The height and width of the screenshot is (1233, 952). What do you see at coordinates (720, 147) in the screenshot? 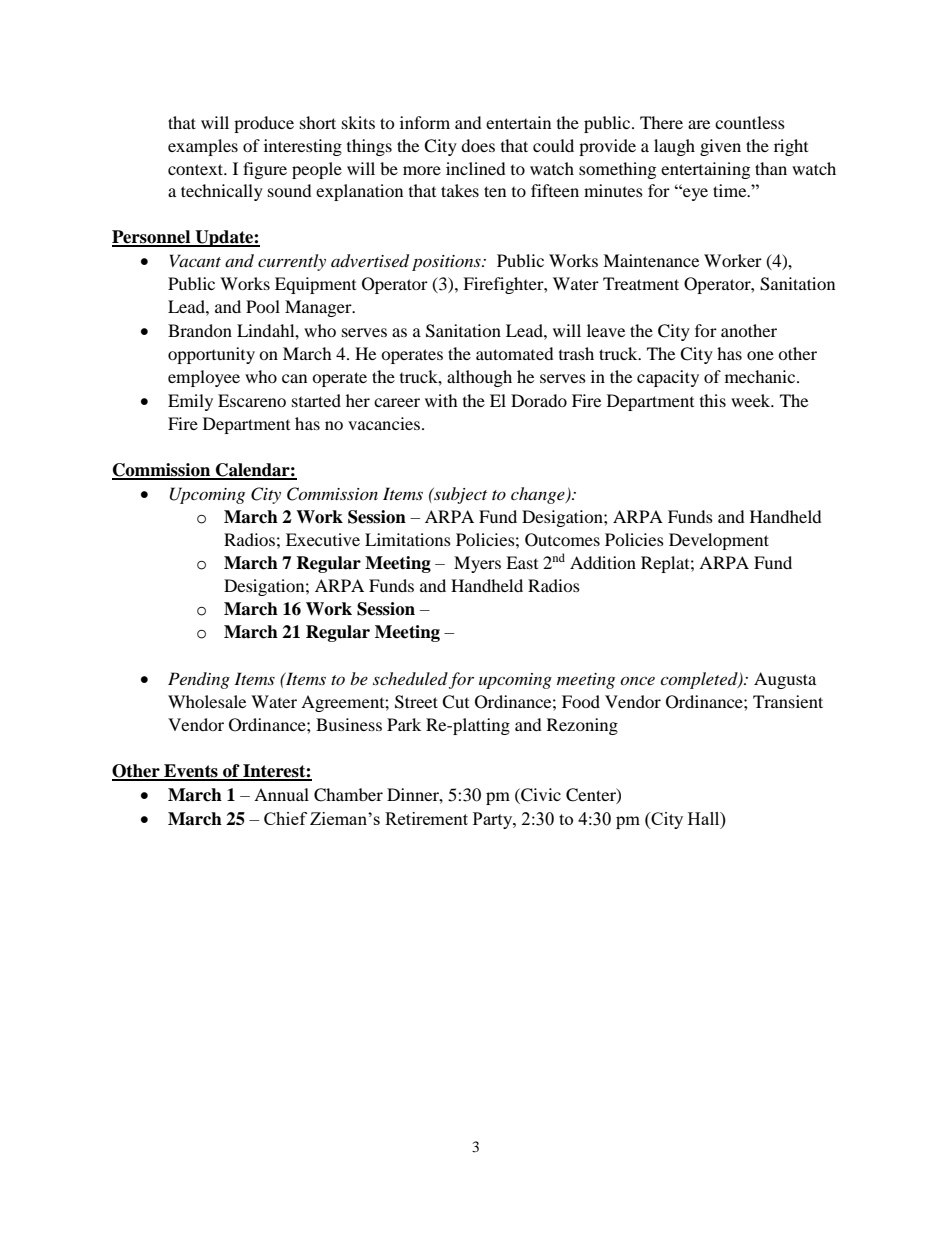
I see `given` at bounding box center [720, 147].
